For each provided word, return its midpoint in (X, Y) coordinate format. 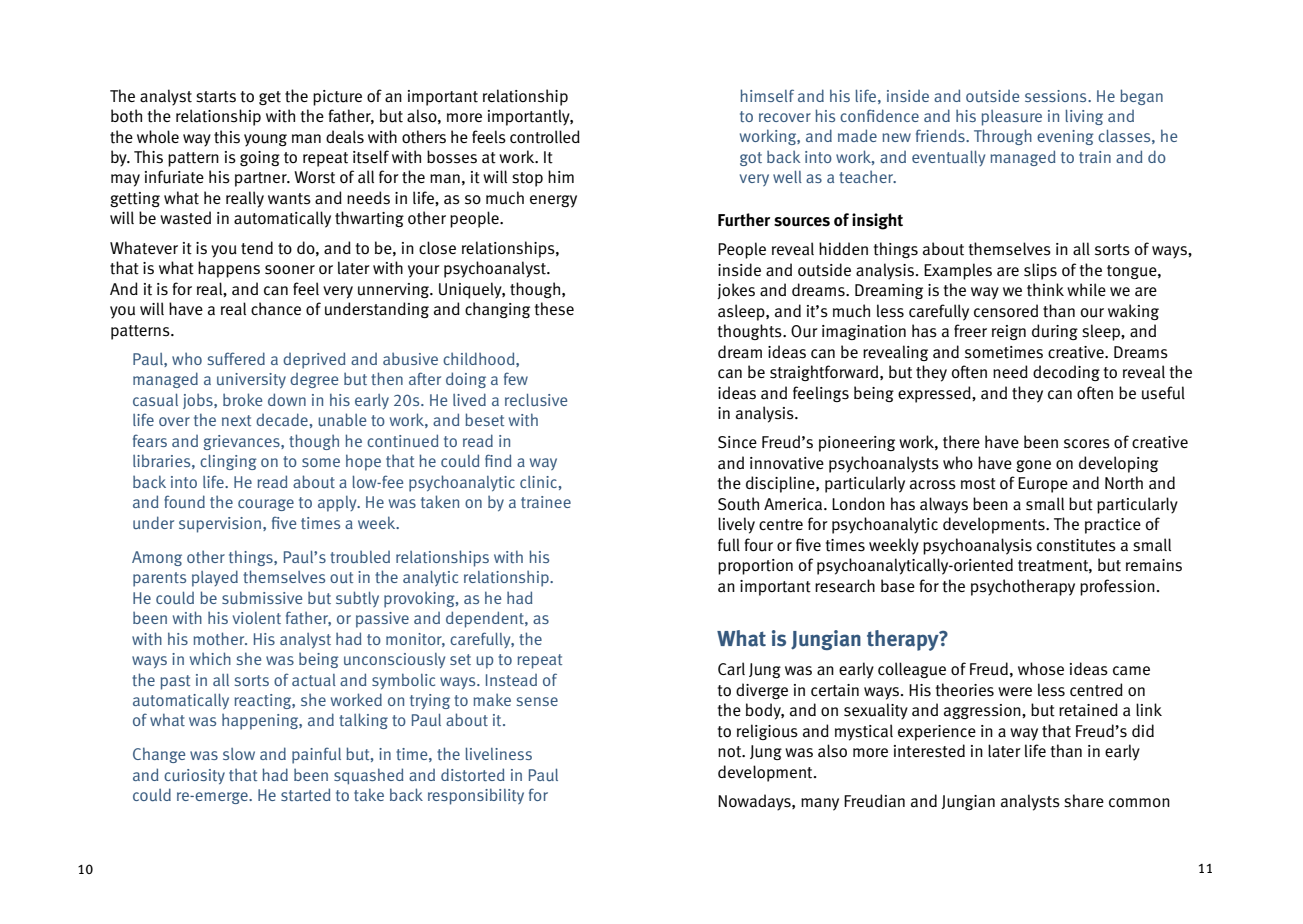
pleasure (1012, 118)
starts (216, 97)
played (215, 578)
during (1055, 332)
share (1084, 801)
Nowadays (755, 802)
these (554, 309)
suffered (236, 358)
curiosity (194, 776)
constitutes (1076, 545)
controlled (545, 137)
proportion (755, 567)
